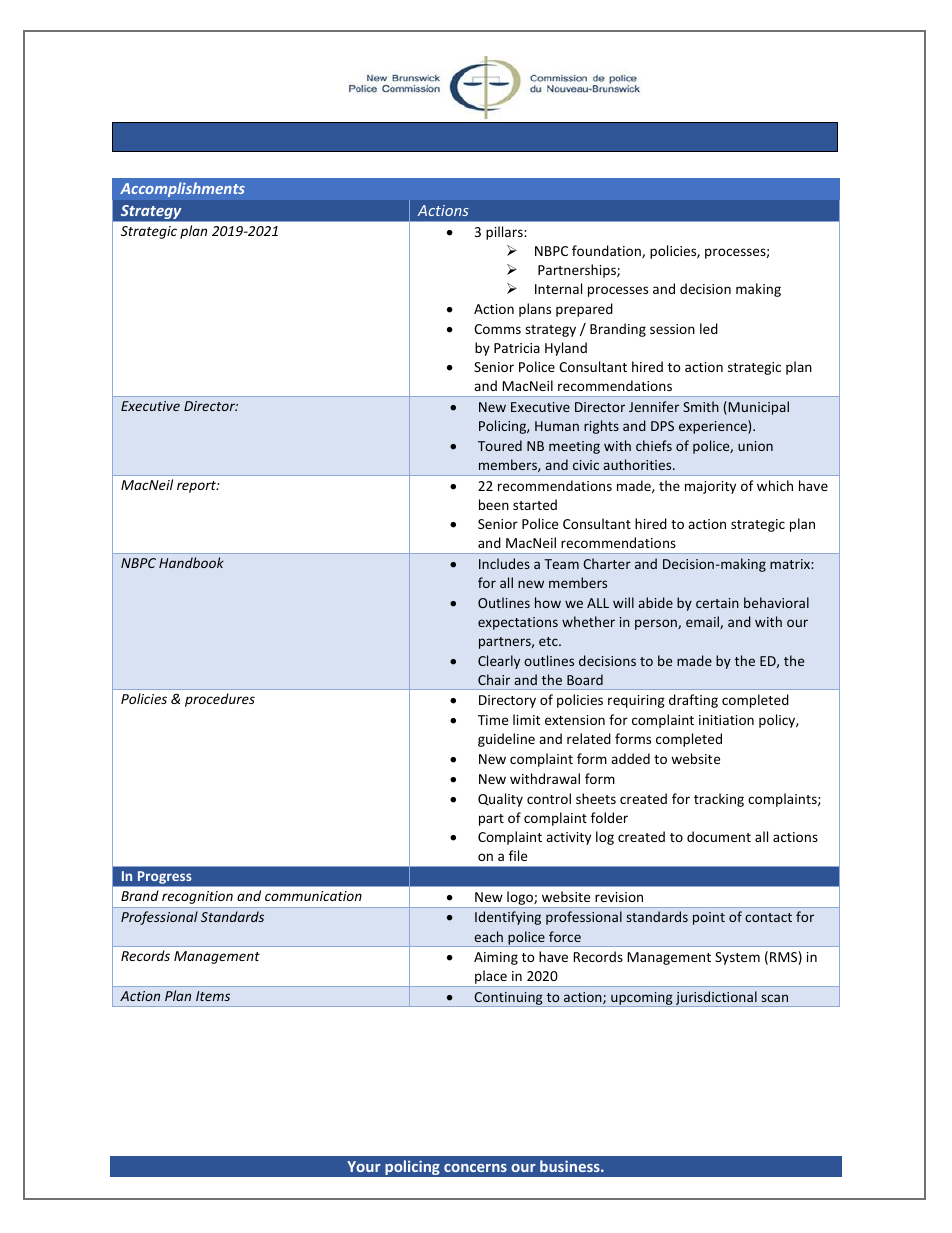  What do you see at coordinates (607, 251) in the screenshot?
I see `foundation` at bounding box center [607, 251].
